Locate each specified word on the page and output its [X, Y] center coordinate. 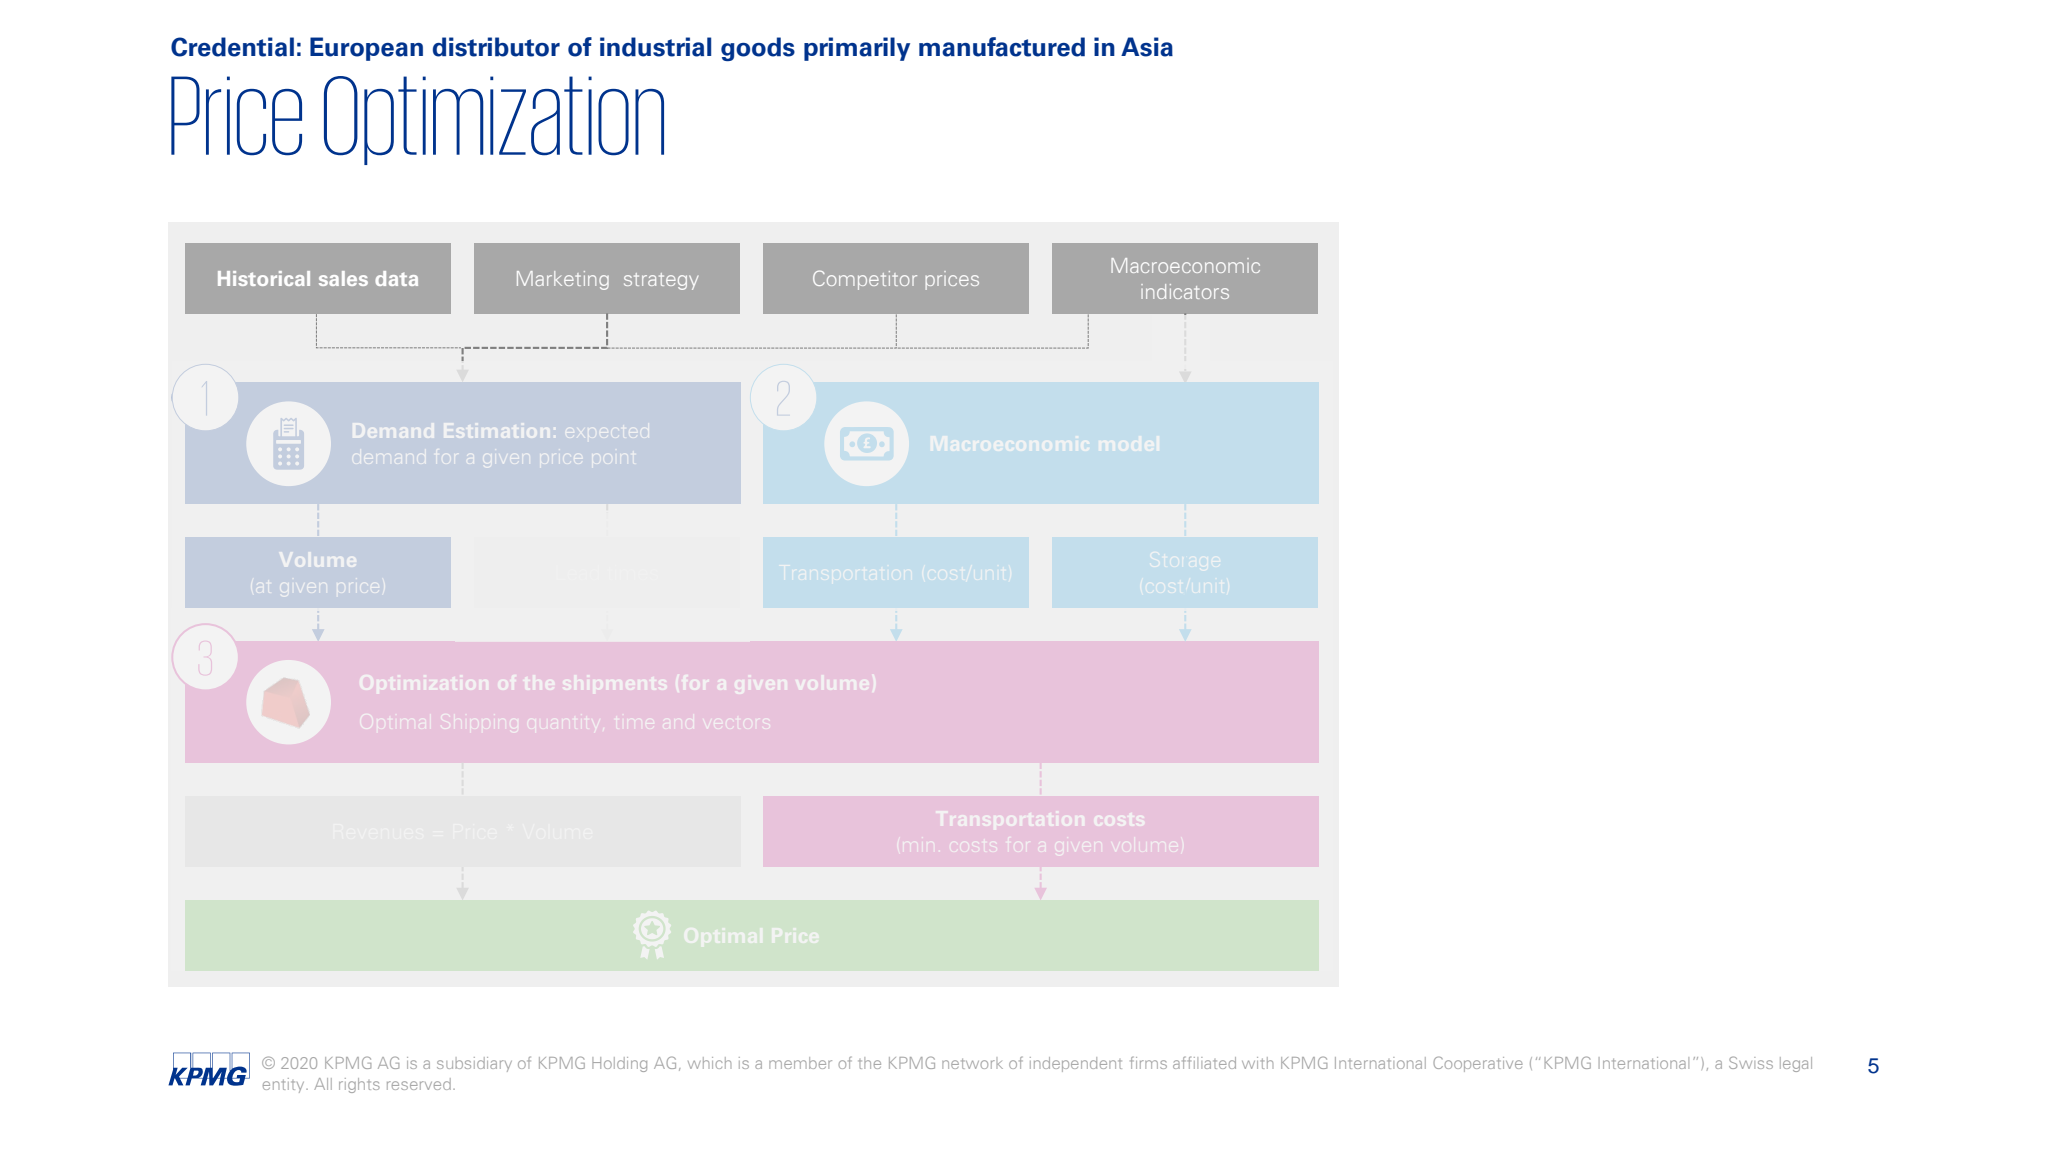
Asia [1147, 47]
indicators [1185, 291]
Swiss [1751, 1062]
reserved [419, 1084]
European [366, 49]
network [972, 1063]
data [396, 278]
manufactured [1002, 47]
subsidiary [474, 1064]
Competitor [865, 280]
